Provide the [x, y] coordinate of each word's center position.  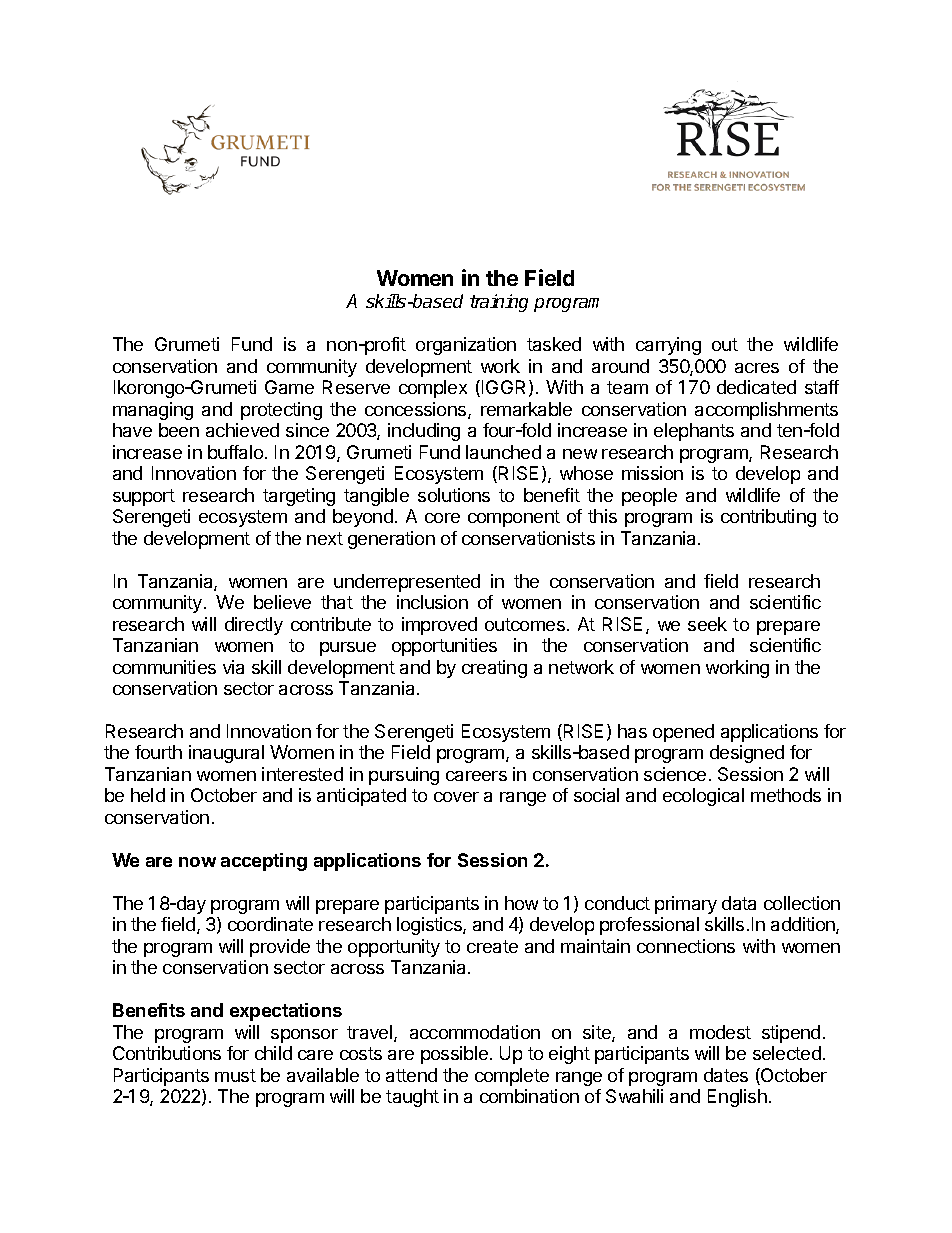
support [144, 497]
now [197, 862]
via [233, 667]
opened [683, 733]
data [739, 903]
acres [757, 368]
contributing [768, 518]
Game [289, 387]
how [521, 903]
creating [494, 669]
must [235, 1075]
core [442, 518]
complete [512, 1077]
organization [466, 346]
